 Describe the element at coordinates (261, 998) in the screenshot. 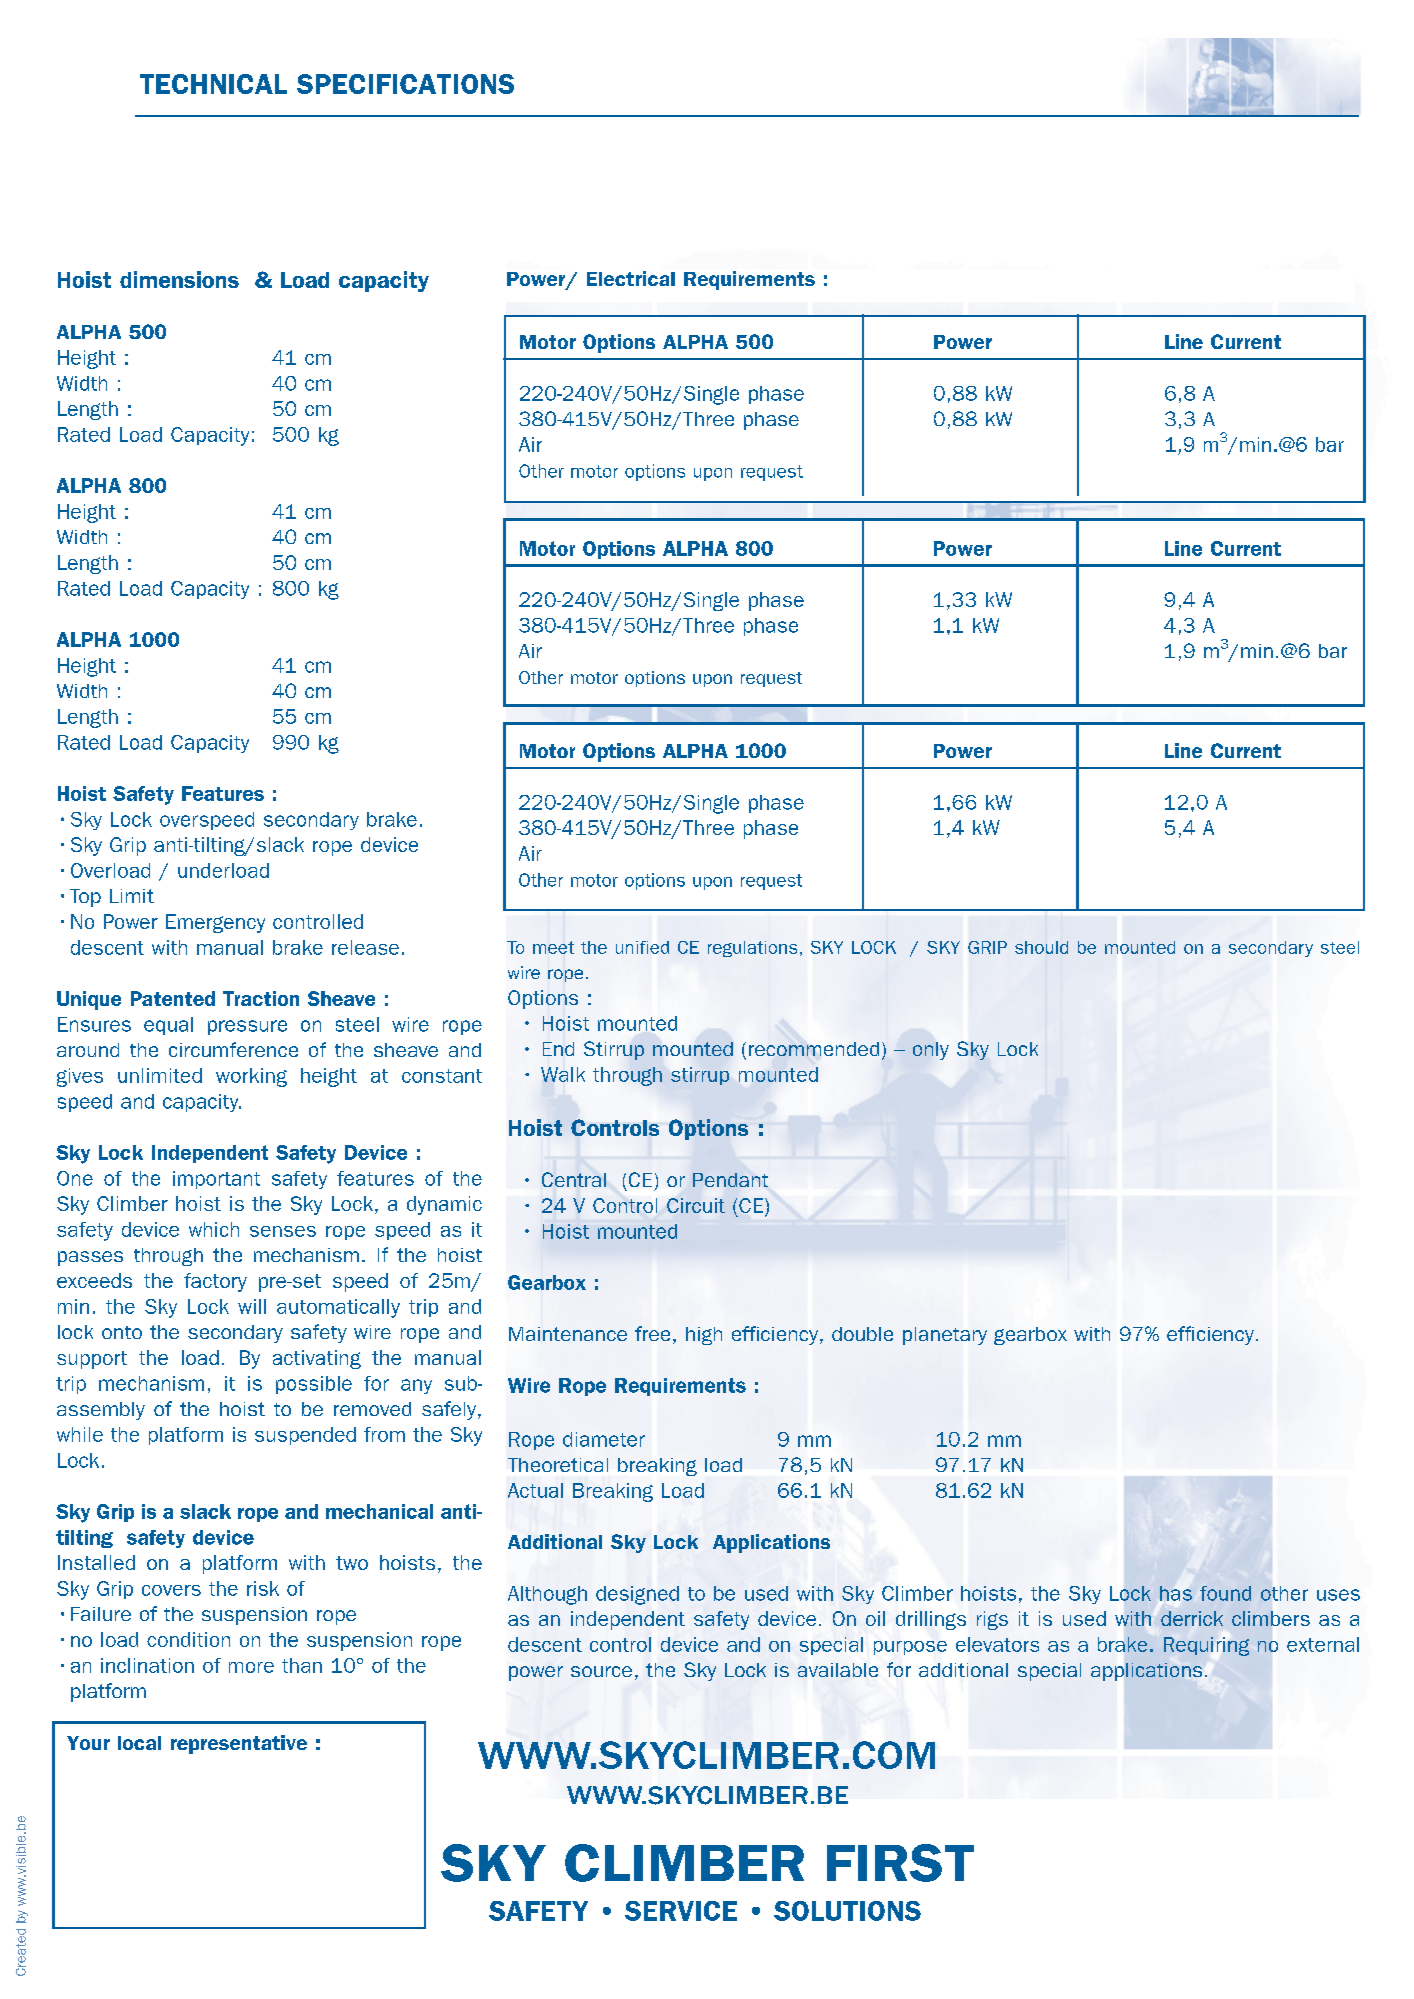

I see `Traction` at that location.
